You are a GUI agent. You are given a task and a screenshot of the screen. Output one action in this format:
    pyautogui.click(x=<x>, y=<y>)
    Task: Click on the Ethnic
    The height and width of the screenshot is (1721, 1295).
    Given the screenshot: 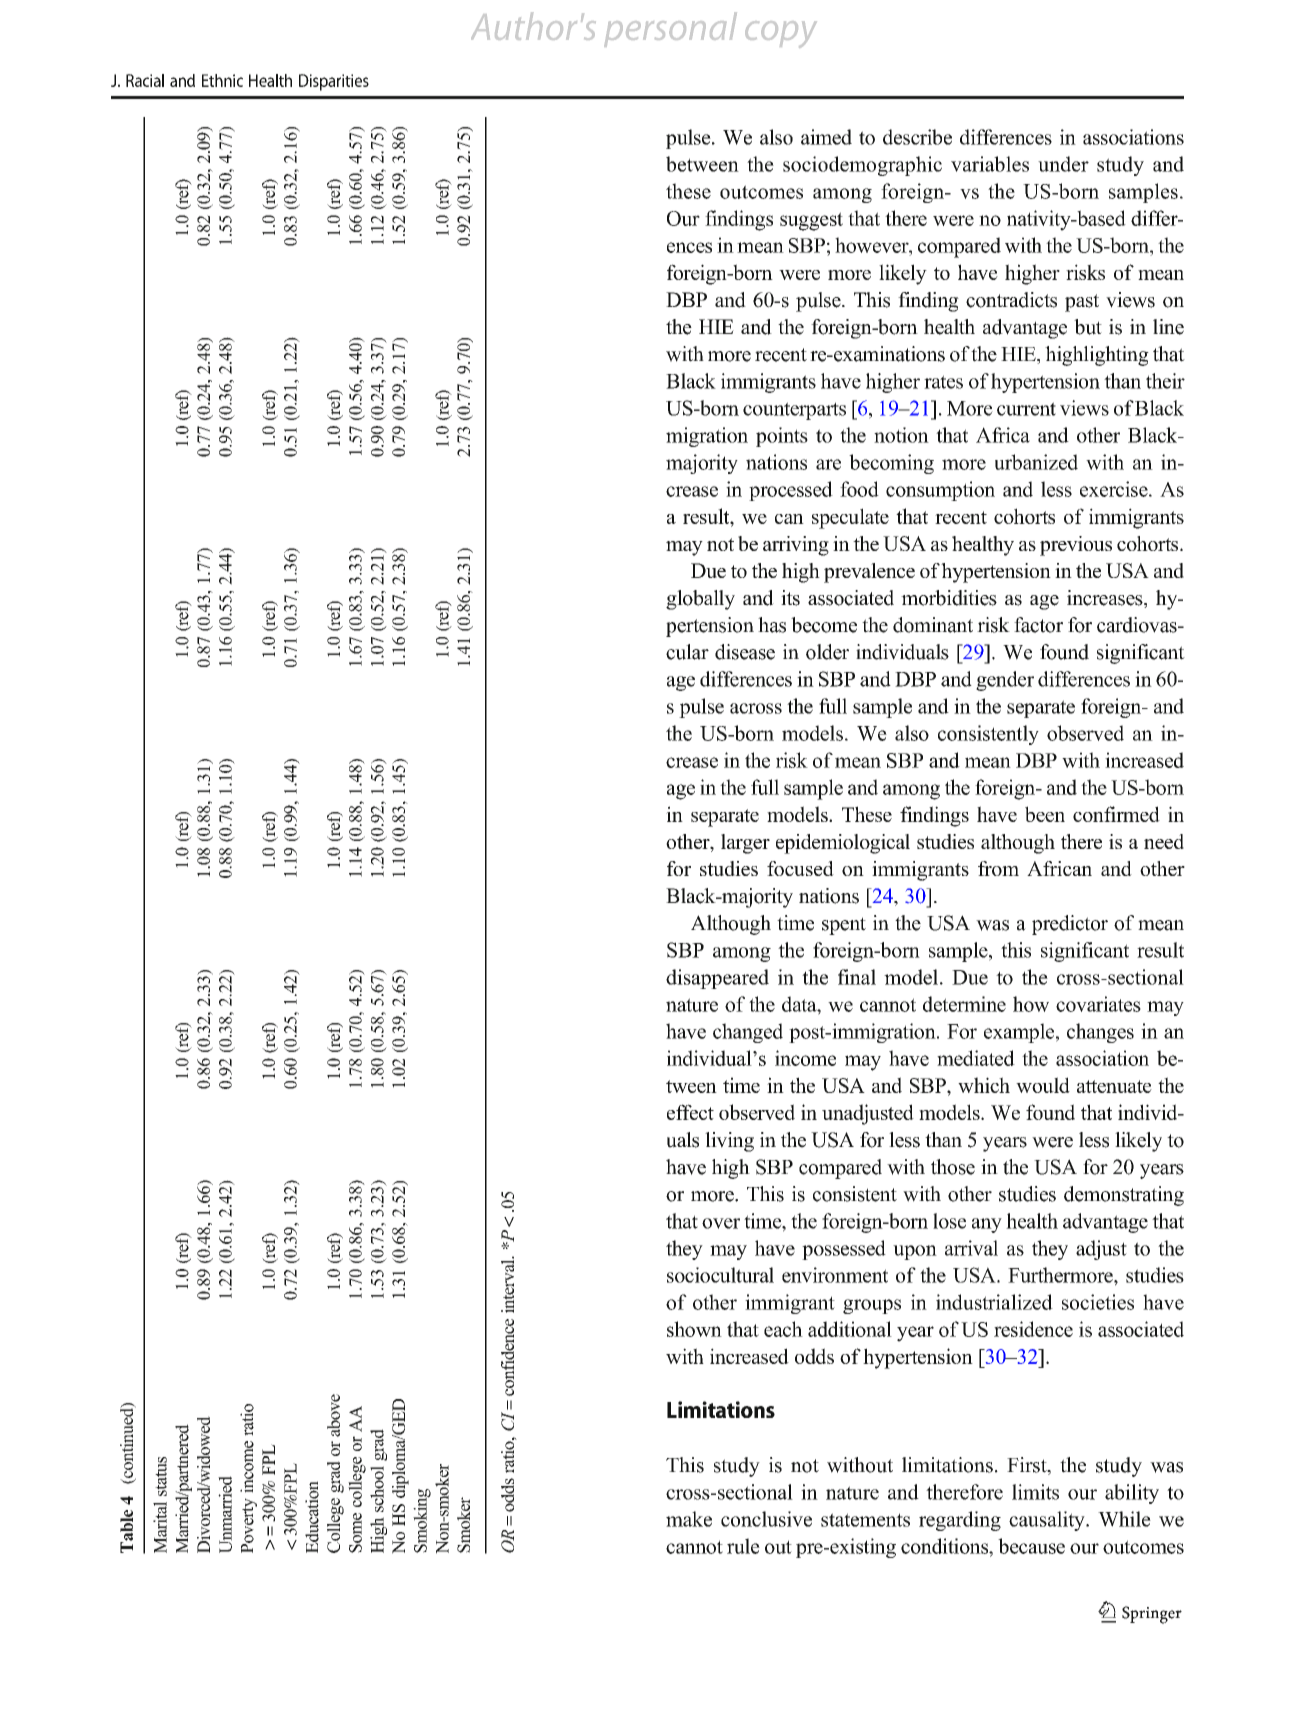 What is the action you would take?
    pyautogui.click(x=222, y=80)
